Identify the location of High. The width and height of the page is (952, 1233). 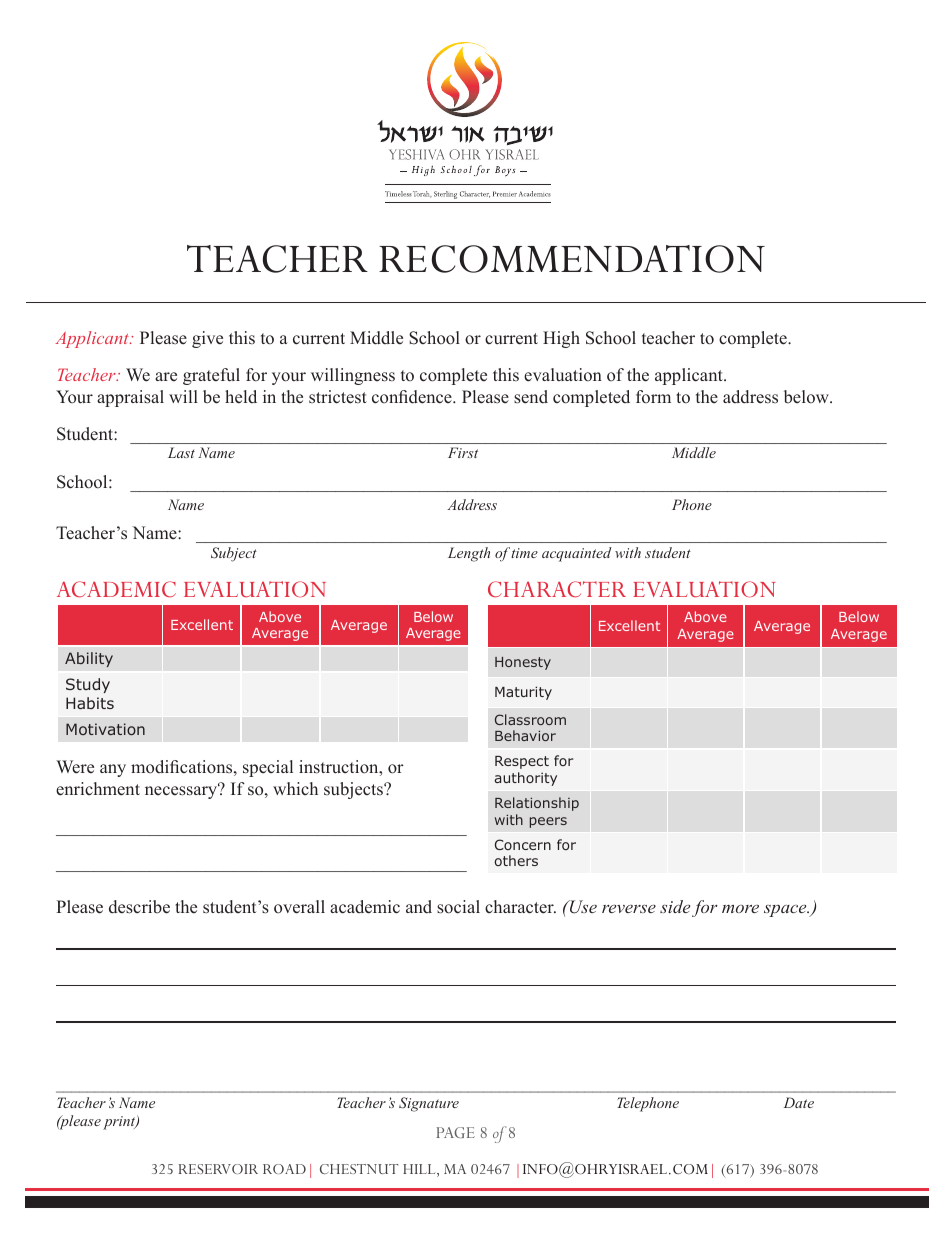
(561, 339).
